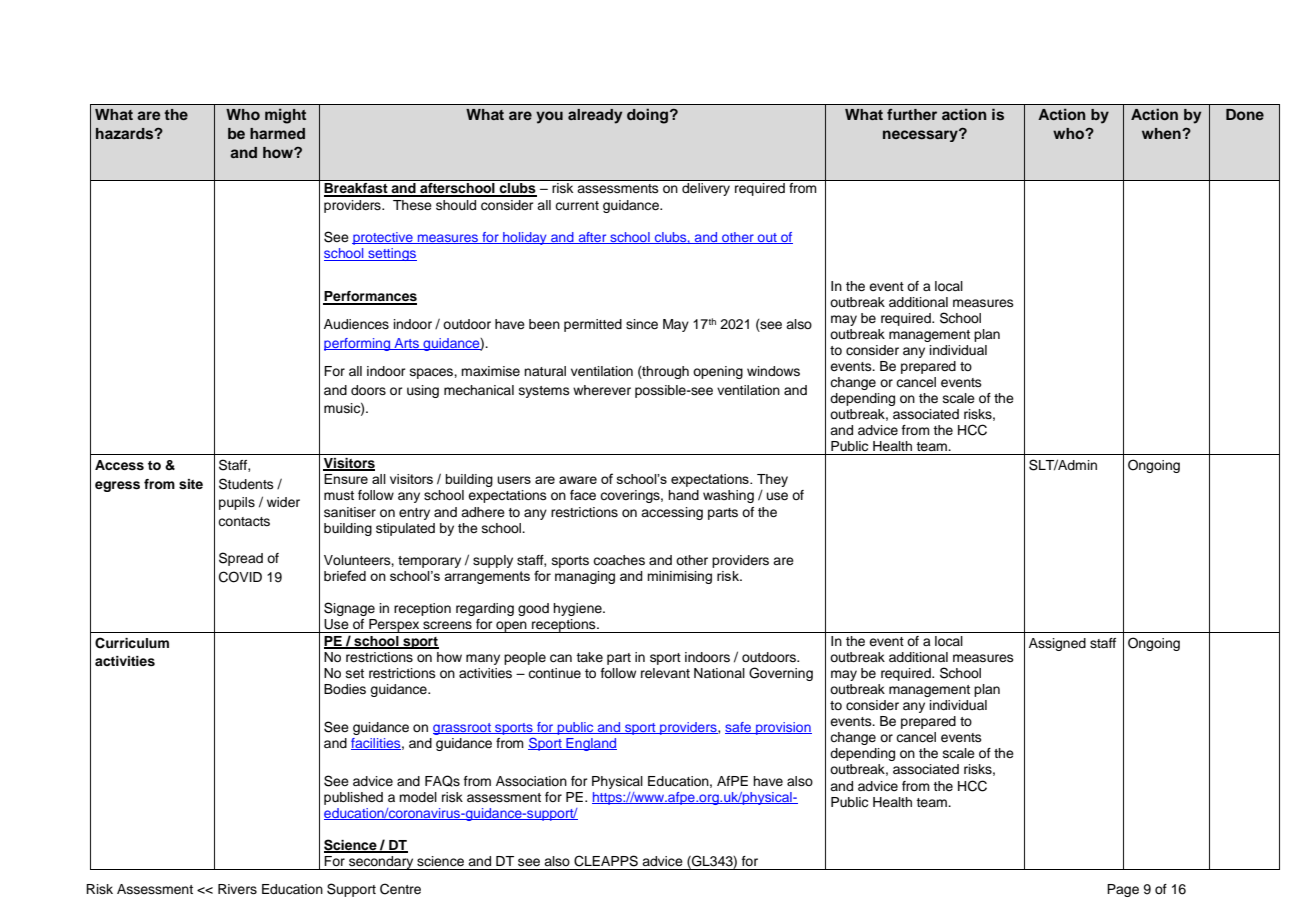  What do you see at coordinates (578, 609) in the image?
I see `hygiene` at bounding box center [578, 609].
